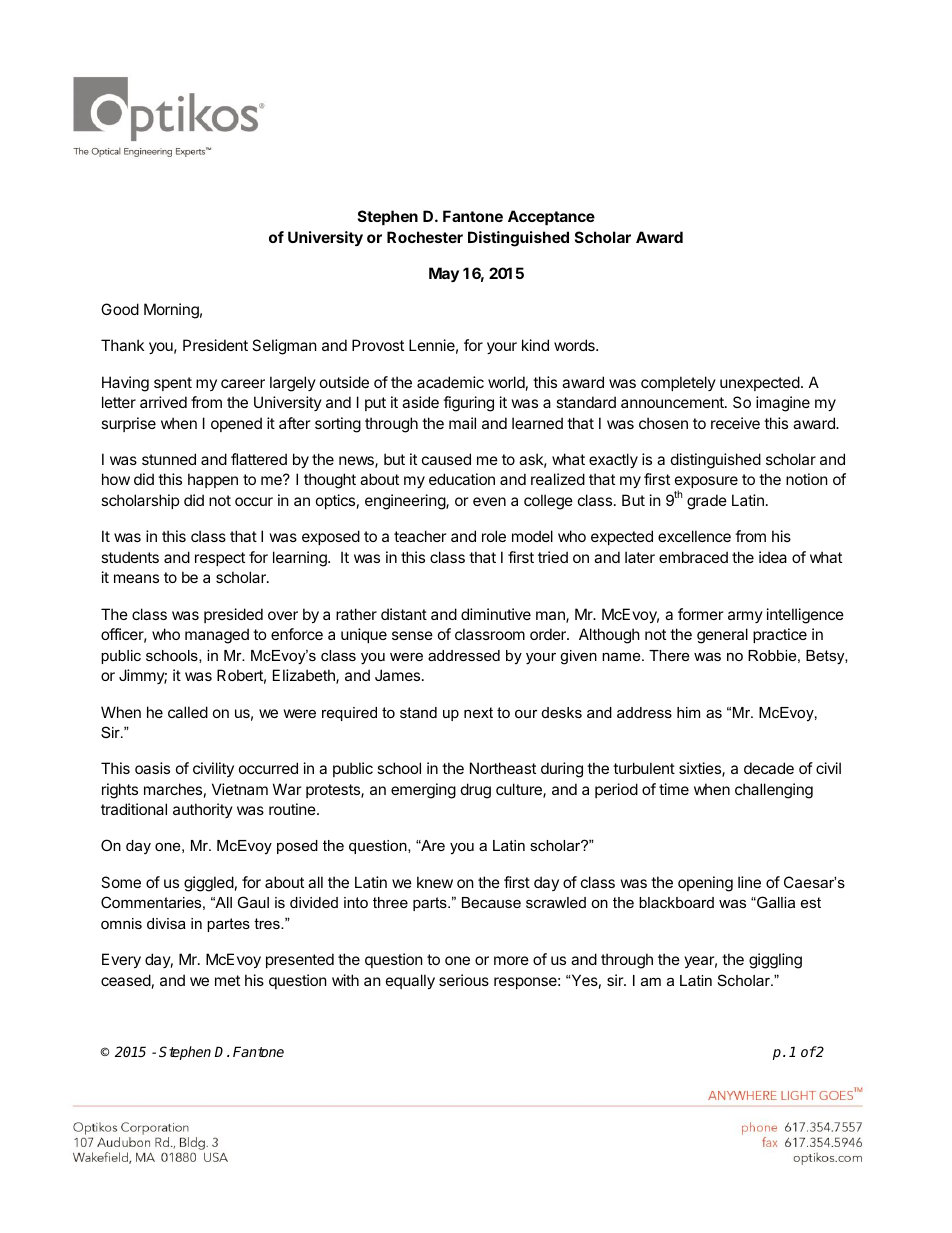  What do you see at coordinates (464, 980) in the document?
I see `serious` at bounding box center [464, 980].
